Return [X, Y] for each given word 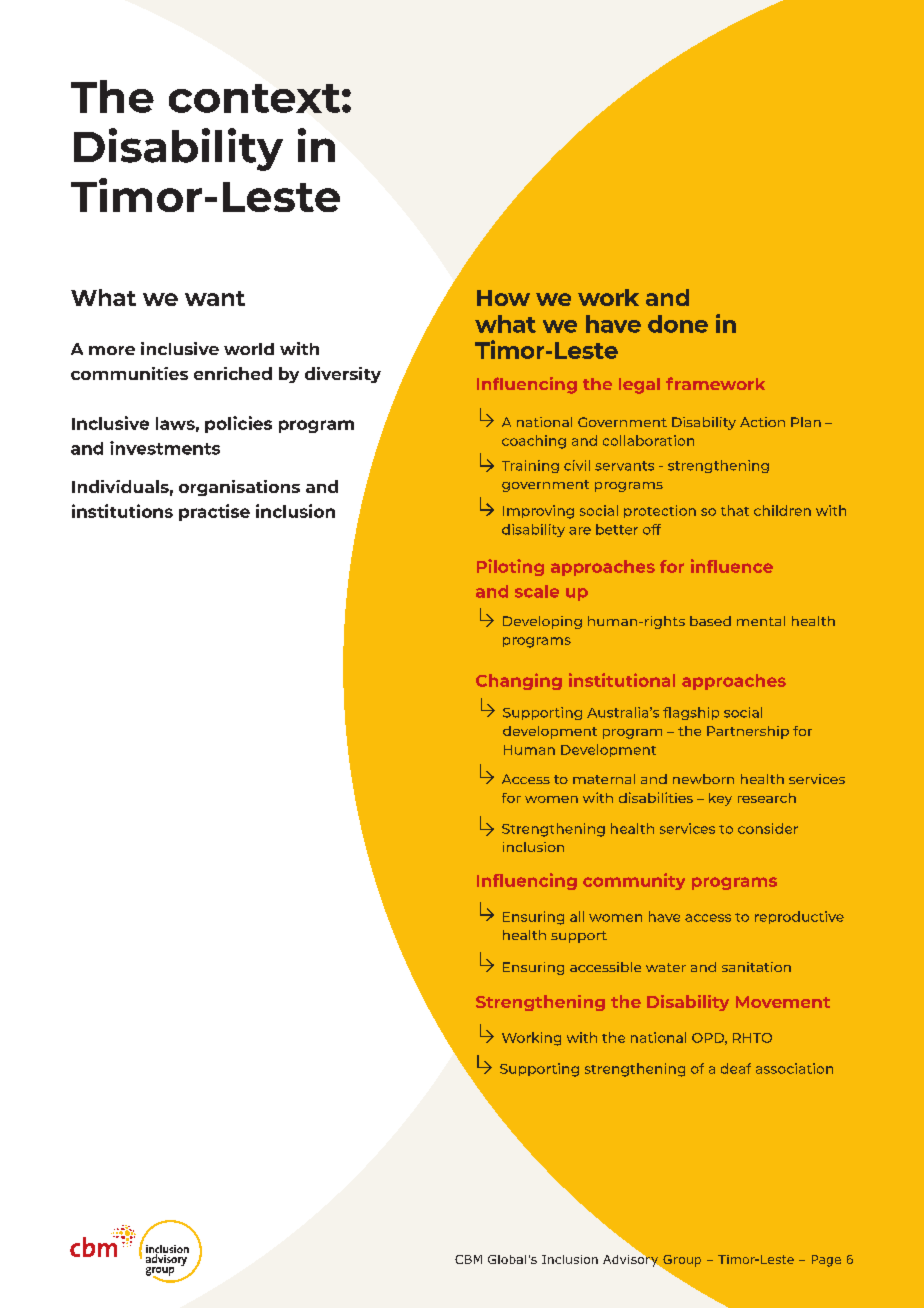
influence [732, 566]
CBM [468, 1259]
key [720, 799]
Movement [783, 1002]
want [215, 298]
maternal [604, 779]
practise [214, 512]
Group [681, 1262]
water [666, 967]
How [503, 298]
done [678, 324]
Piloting [510, 567]
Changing [519, 681]
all [577, 916]
